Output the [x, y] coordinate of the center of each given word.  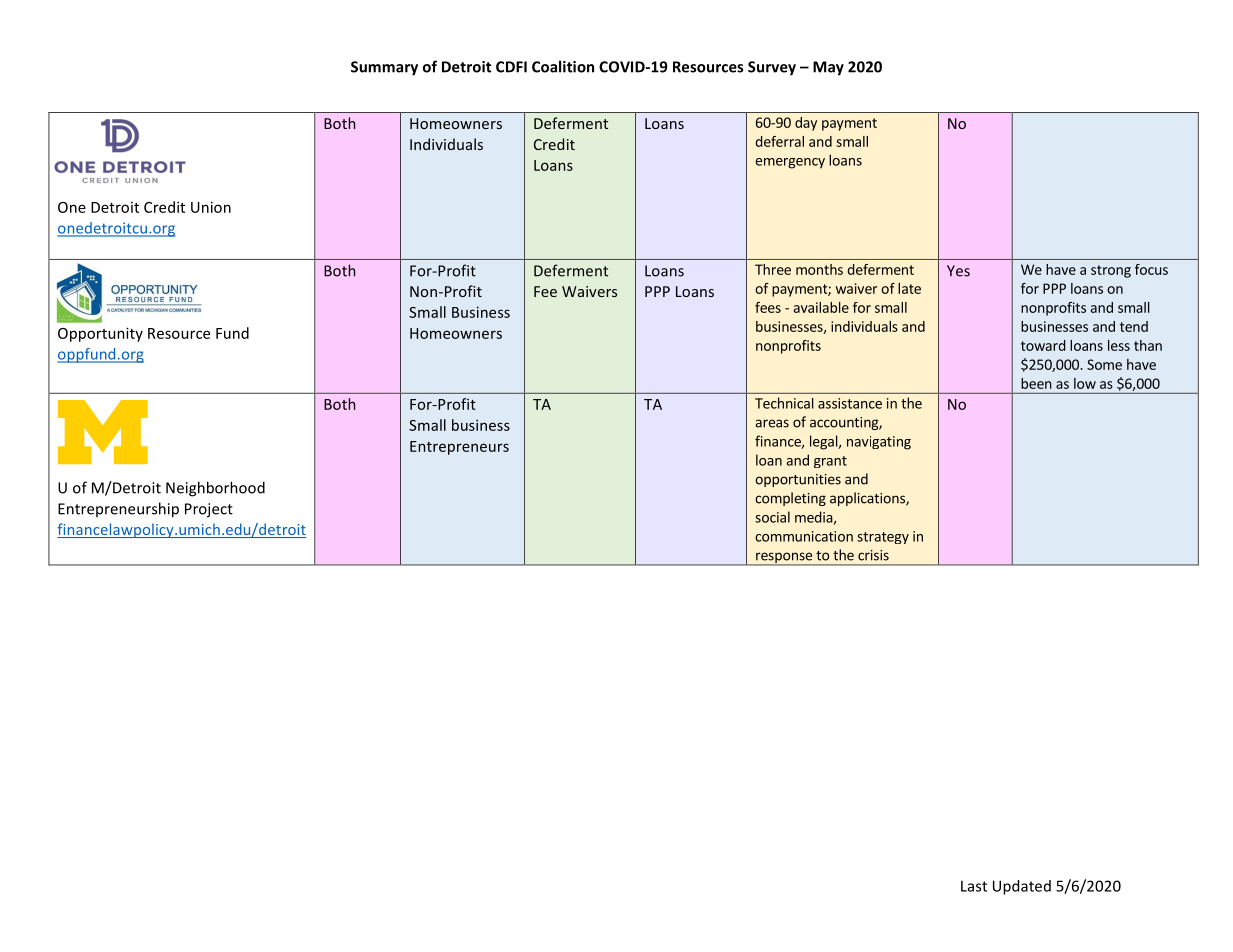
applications [868, 499]
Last [974, 886]
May [828, 68]
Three [773, 269]
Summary [384, 68]
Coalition [563, 66]
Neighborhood [215, 489]
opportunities [798, 480]
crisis [873, 555]
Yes [958, 271]
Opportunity [100, 334]
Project [209, 510]
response [784, 559]
